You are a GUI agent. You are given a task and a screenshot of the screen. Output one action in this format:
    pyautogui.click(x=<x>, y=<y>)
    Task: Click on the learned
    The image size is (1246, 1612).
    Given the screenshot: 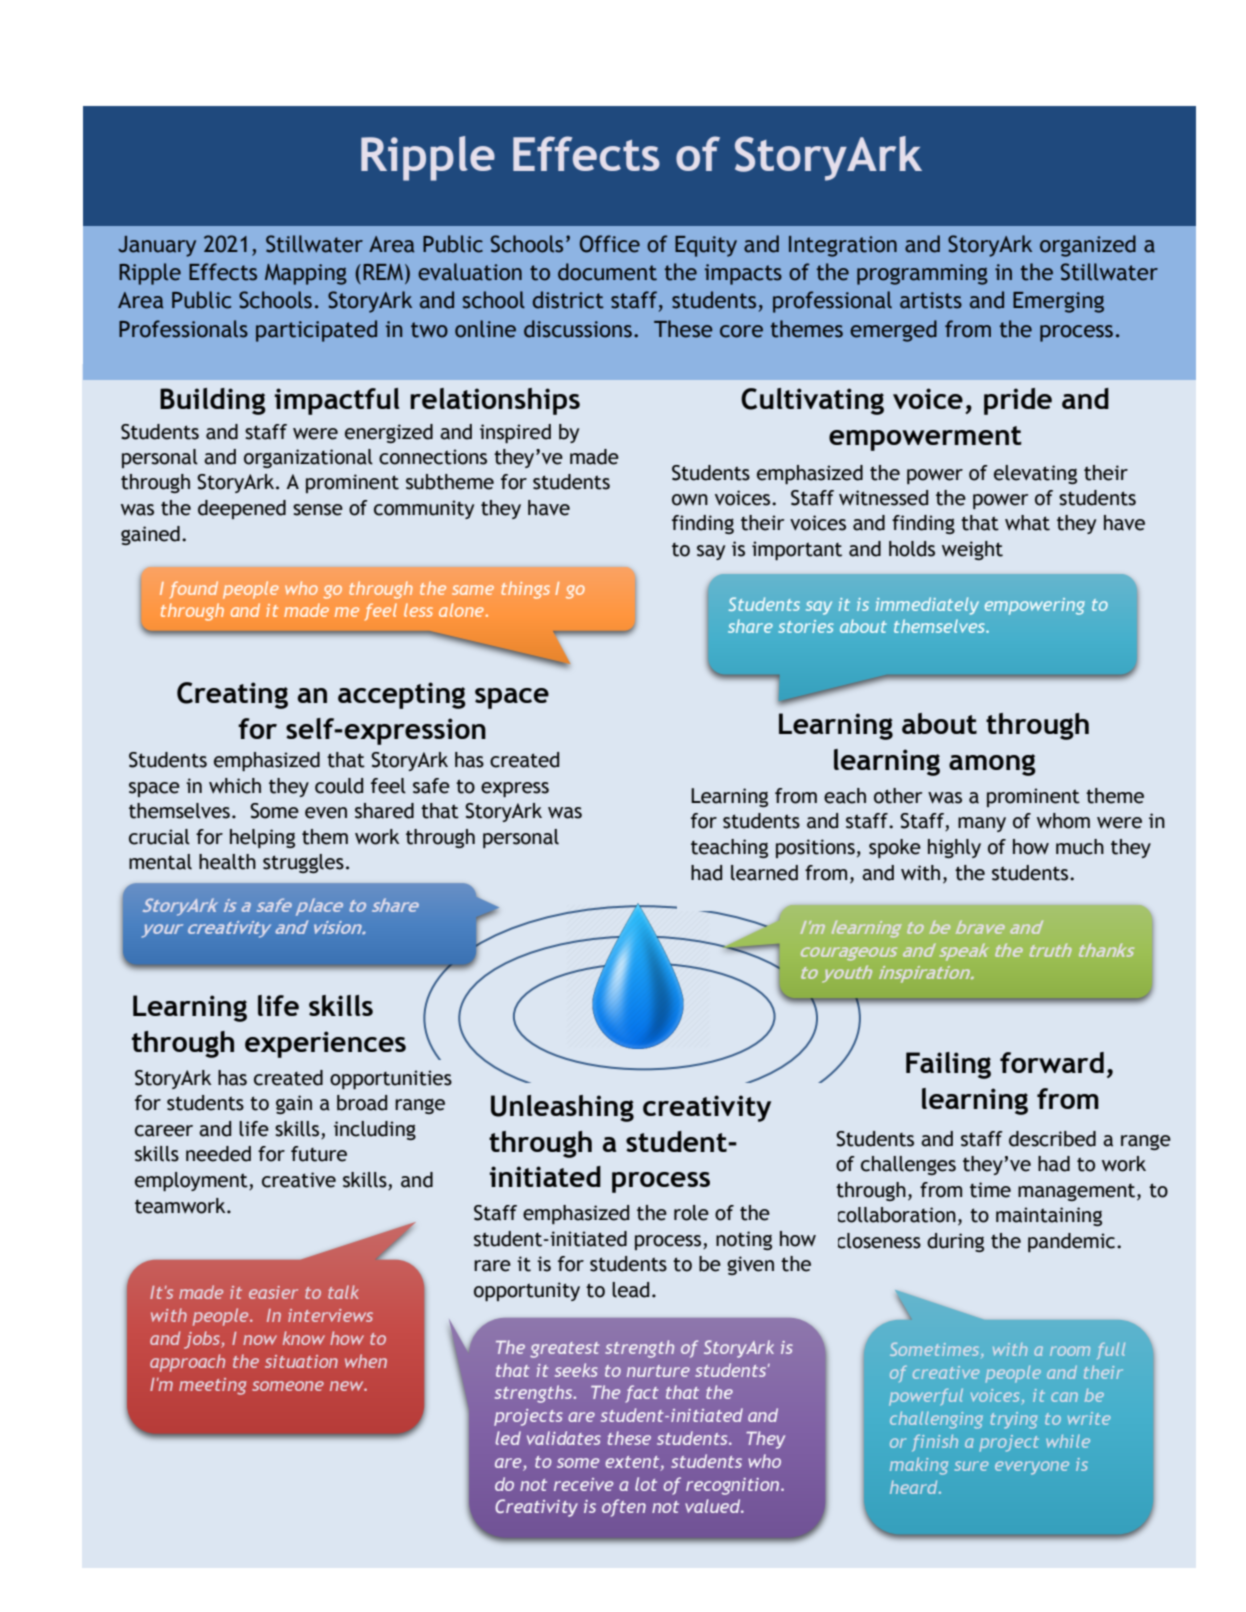 What is the action you would take?
    pyautogui.click(x=764, y=873)
